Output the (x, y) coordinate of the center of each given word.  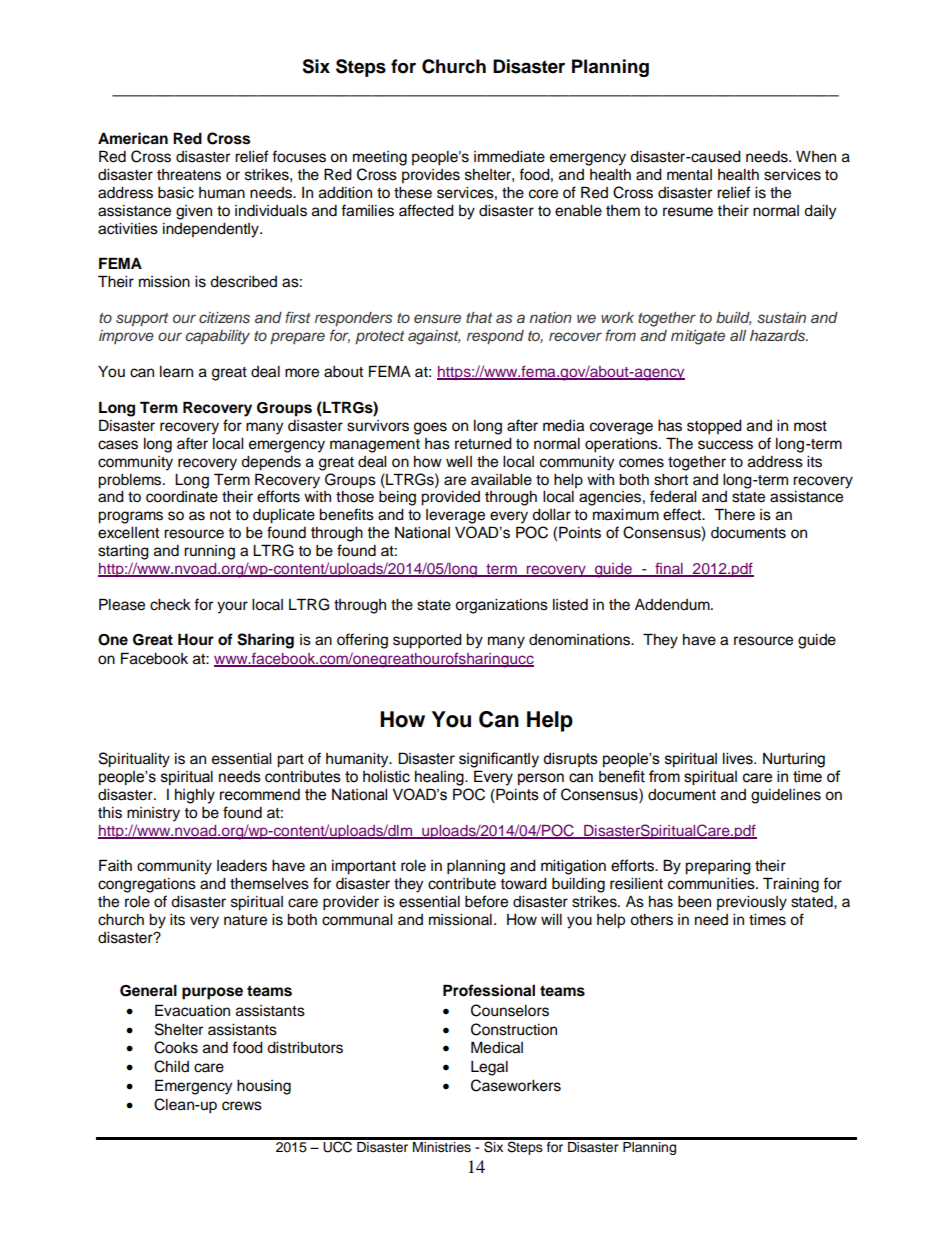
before (486, 901)
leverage (455, 516)
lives (739, 758)
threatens (189, 175)
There (734, 514)
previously (752, 903)
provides (431, 176)
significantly (499, 760)
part (290, 761)
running (209, 552)
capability (217, 337)
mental (689, 175)
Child (171, 1066)
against (434, 337)
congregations (147, 885)
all (738, 335)
